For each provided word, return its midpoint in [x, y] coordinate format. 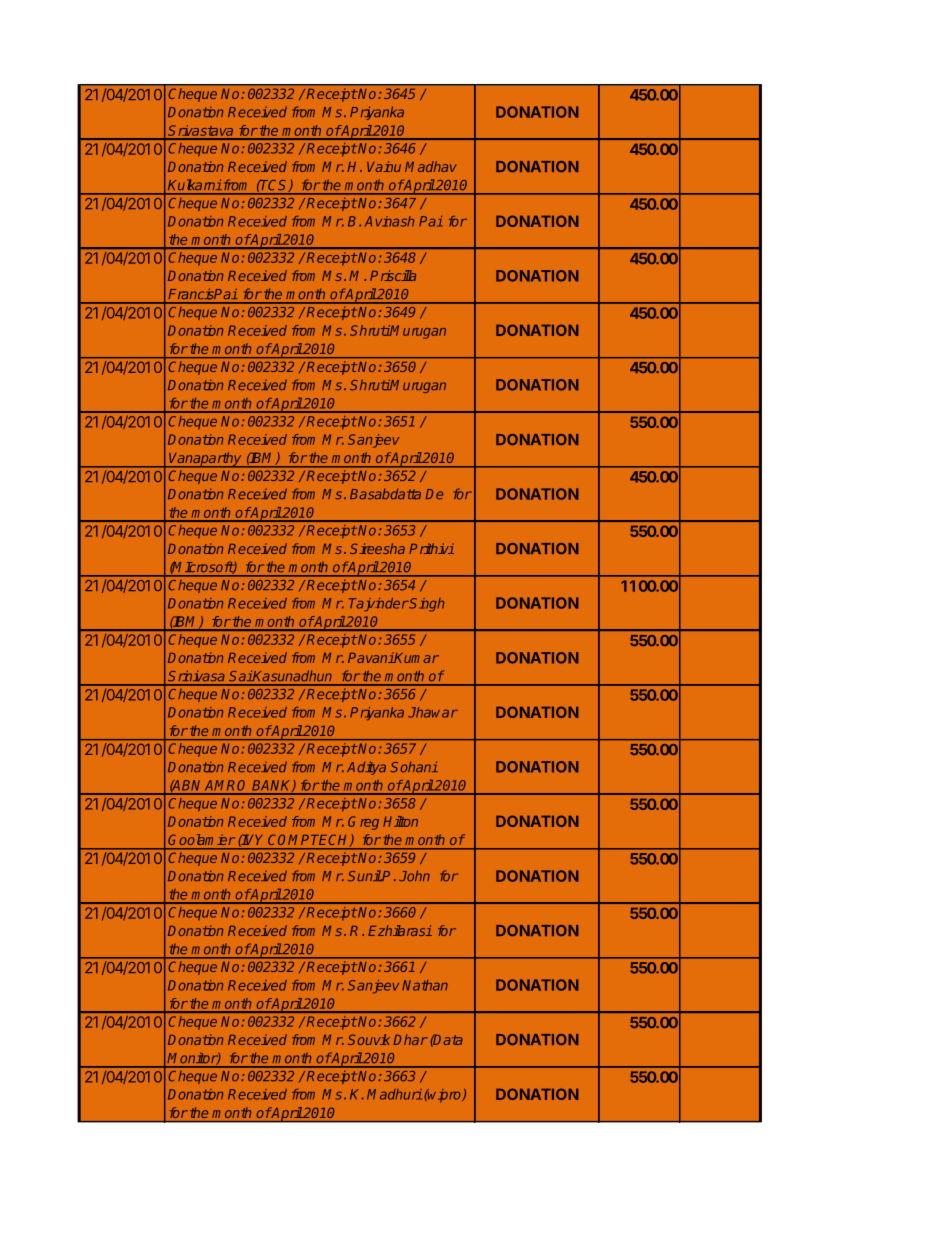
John [414, 875]
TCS [274, 185]
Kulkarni [194, 185]
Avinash [389, 221]
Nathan [425, 985]
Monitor [193, 1058]
